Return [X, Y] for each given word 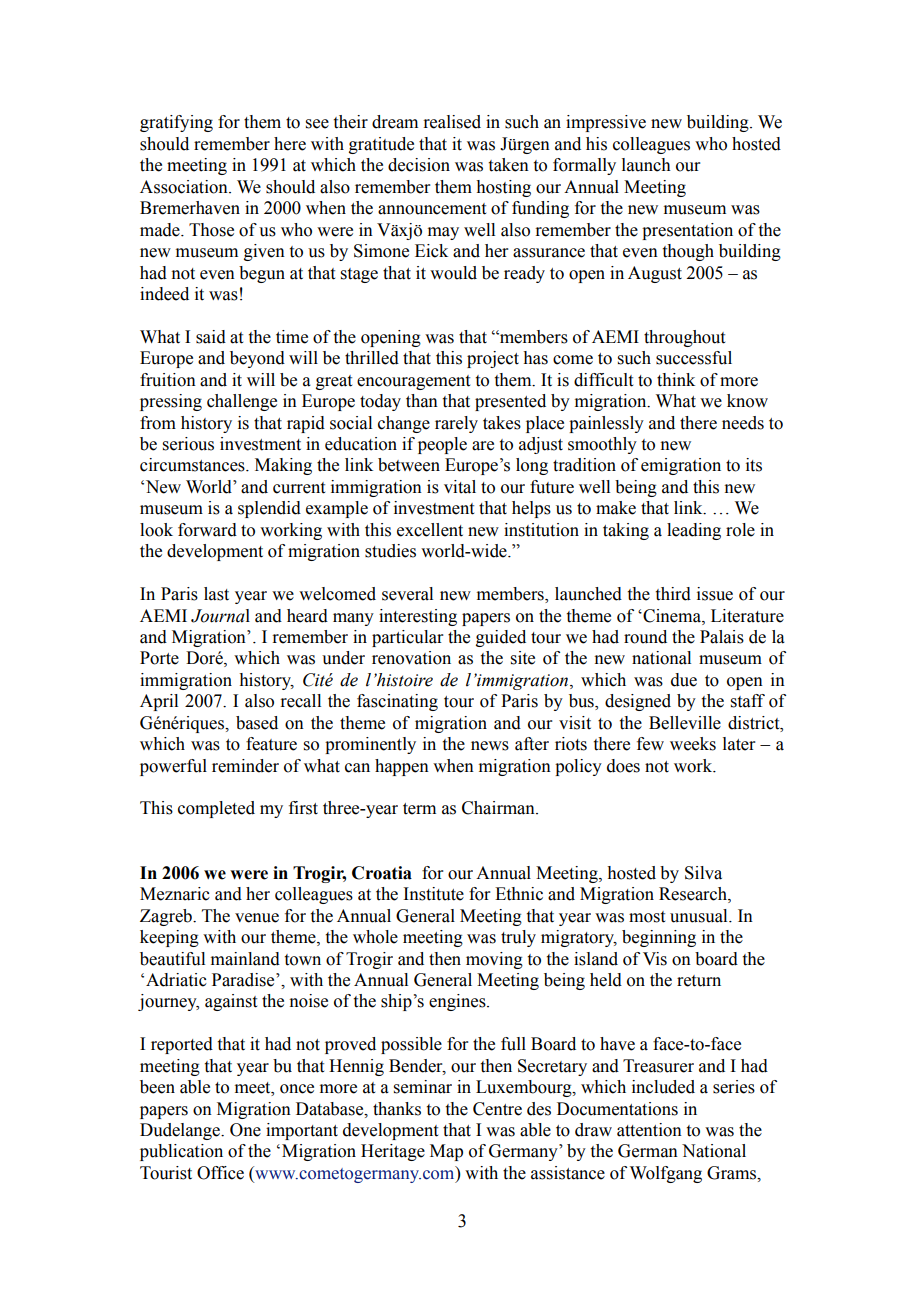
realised [452, 122]
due [684, 680]
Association [185, 187]
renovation [411, 658]
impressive [606, 123]
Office [220, 1173]
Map [446, 1152]
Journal [220, 616]
